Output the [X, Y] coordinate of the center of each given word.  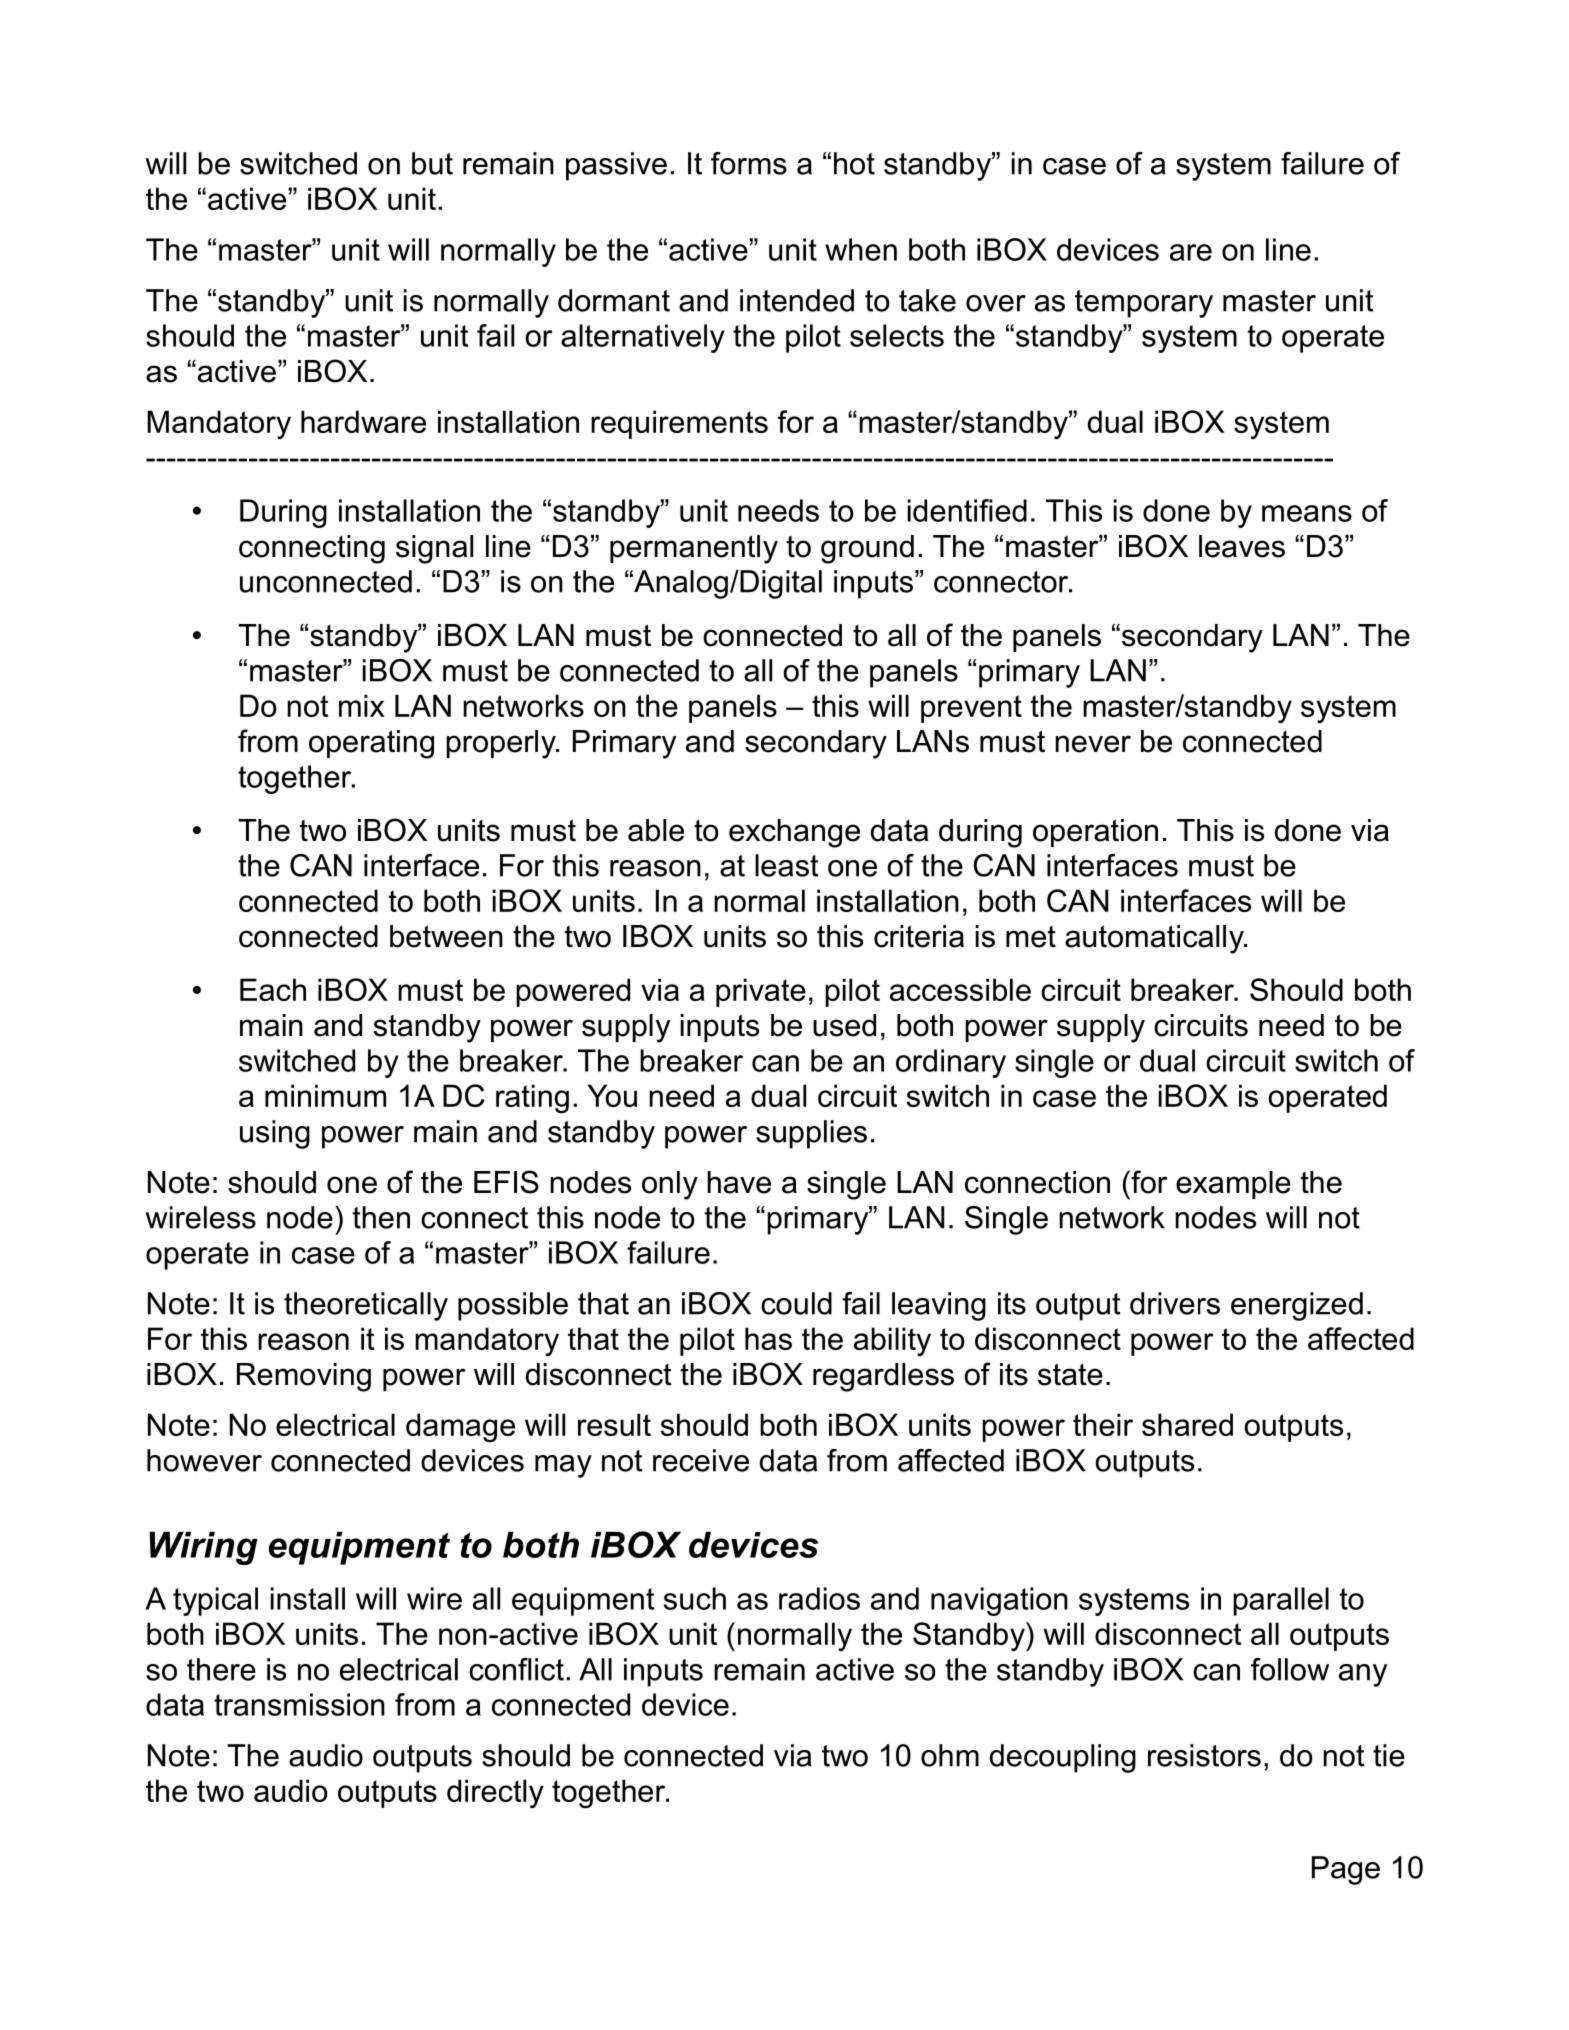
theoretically [366, 1306]
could [796, 1303]
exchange [794, 833]
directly [495, 1793]
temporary [1144, 304]
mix [362, 705]
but [432, 163]
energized [1297, 1306]
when [861, 249]
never [1093, 744]
